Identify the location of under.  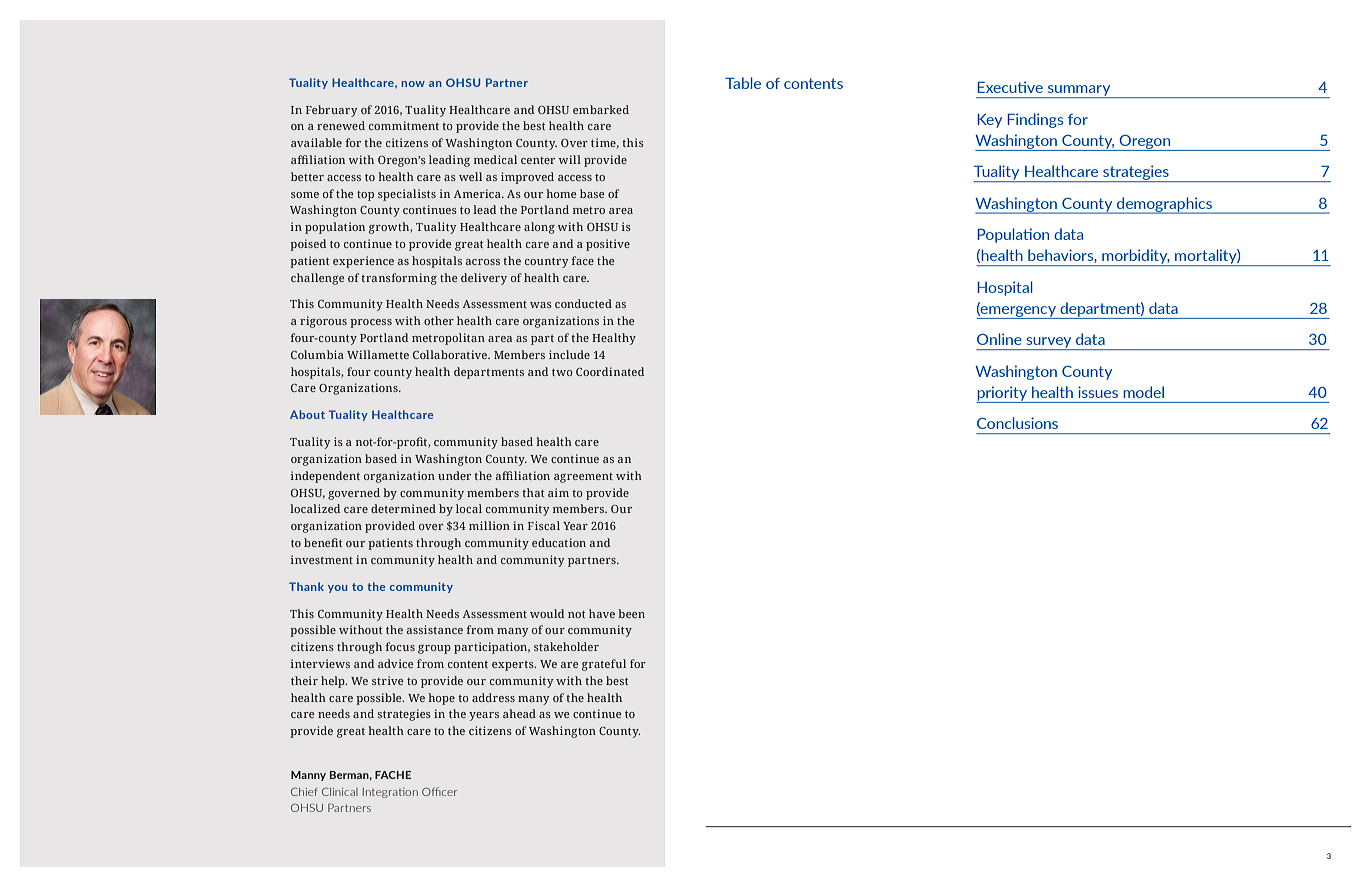
(454, 475).
